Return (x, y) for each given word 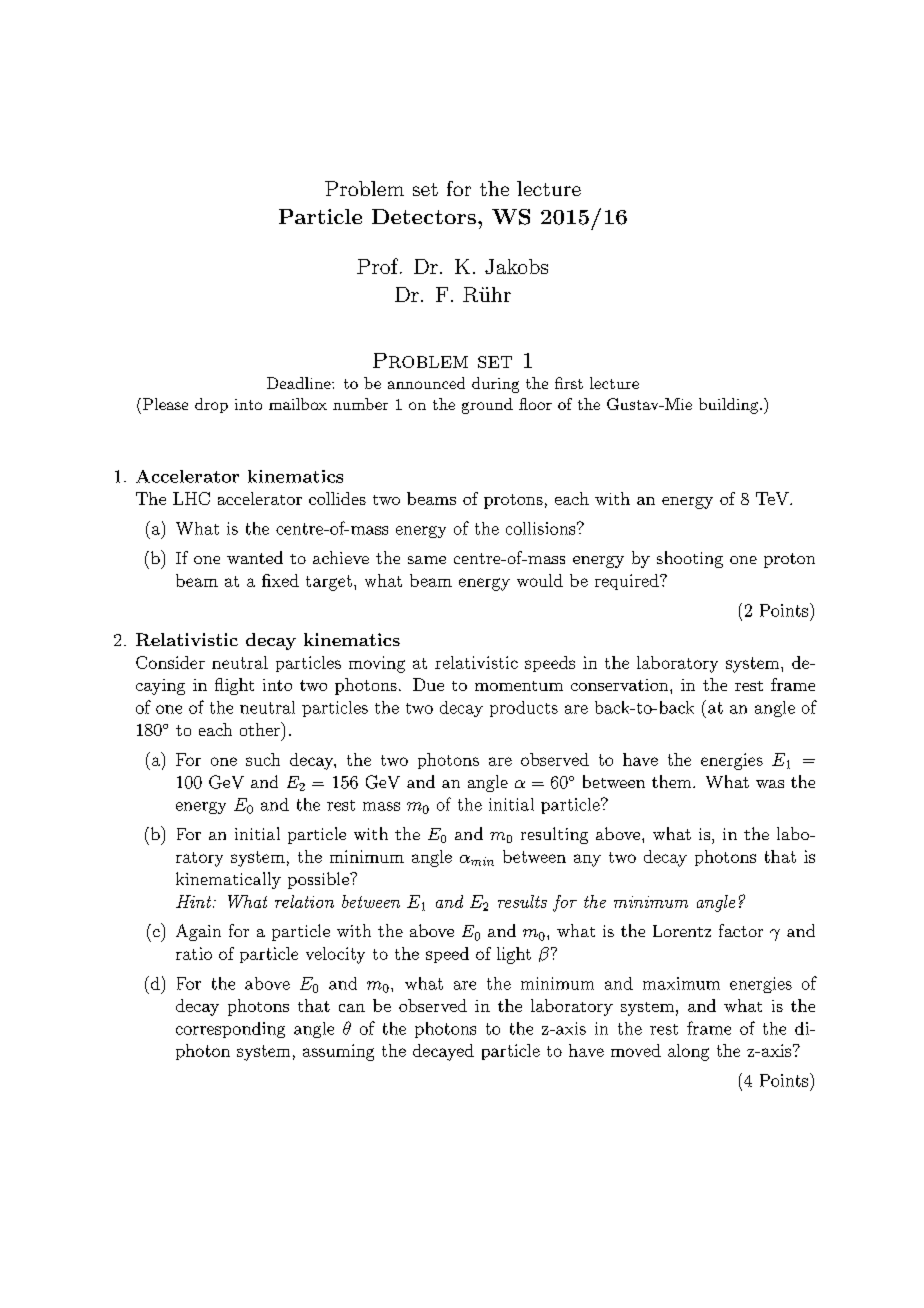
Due (428, 684)
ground (487, 406)
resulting (554, 835)
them (673, 781)
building (728, 406)
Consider (170, 662)
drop (211, 405)
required (628, 582)
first (569, 383)
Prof (379, 266)
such (263, 759)
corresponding (230, 1030)
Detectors (424, 216)
